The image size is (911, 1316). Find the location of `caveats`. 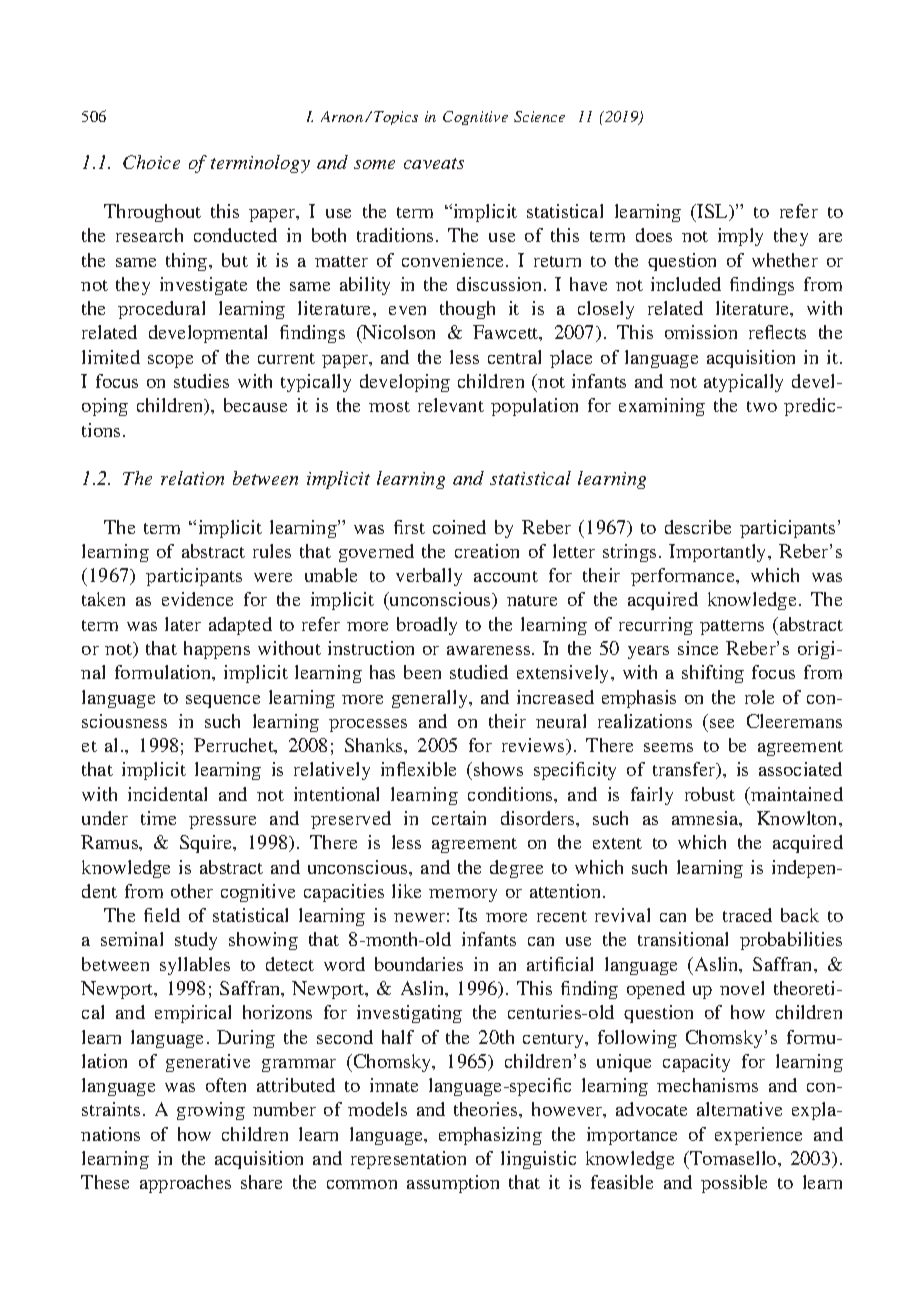

caveats is located at coordinates (434, 163).
